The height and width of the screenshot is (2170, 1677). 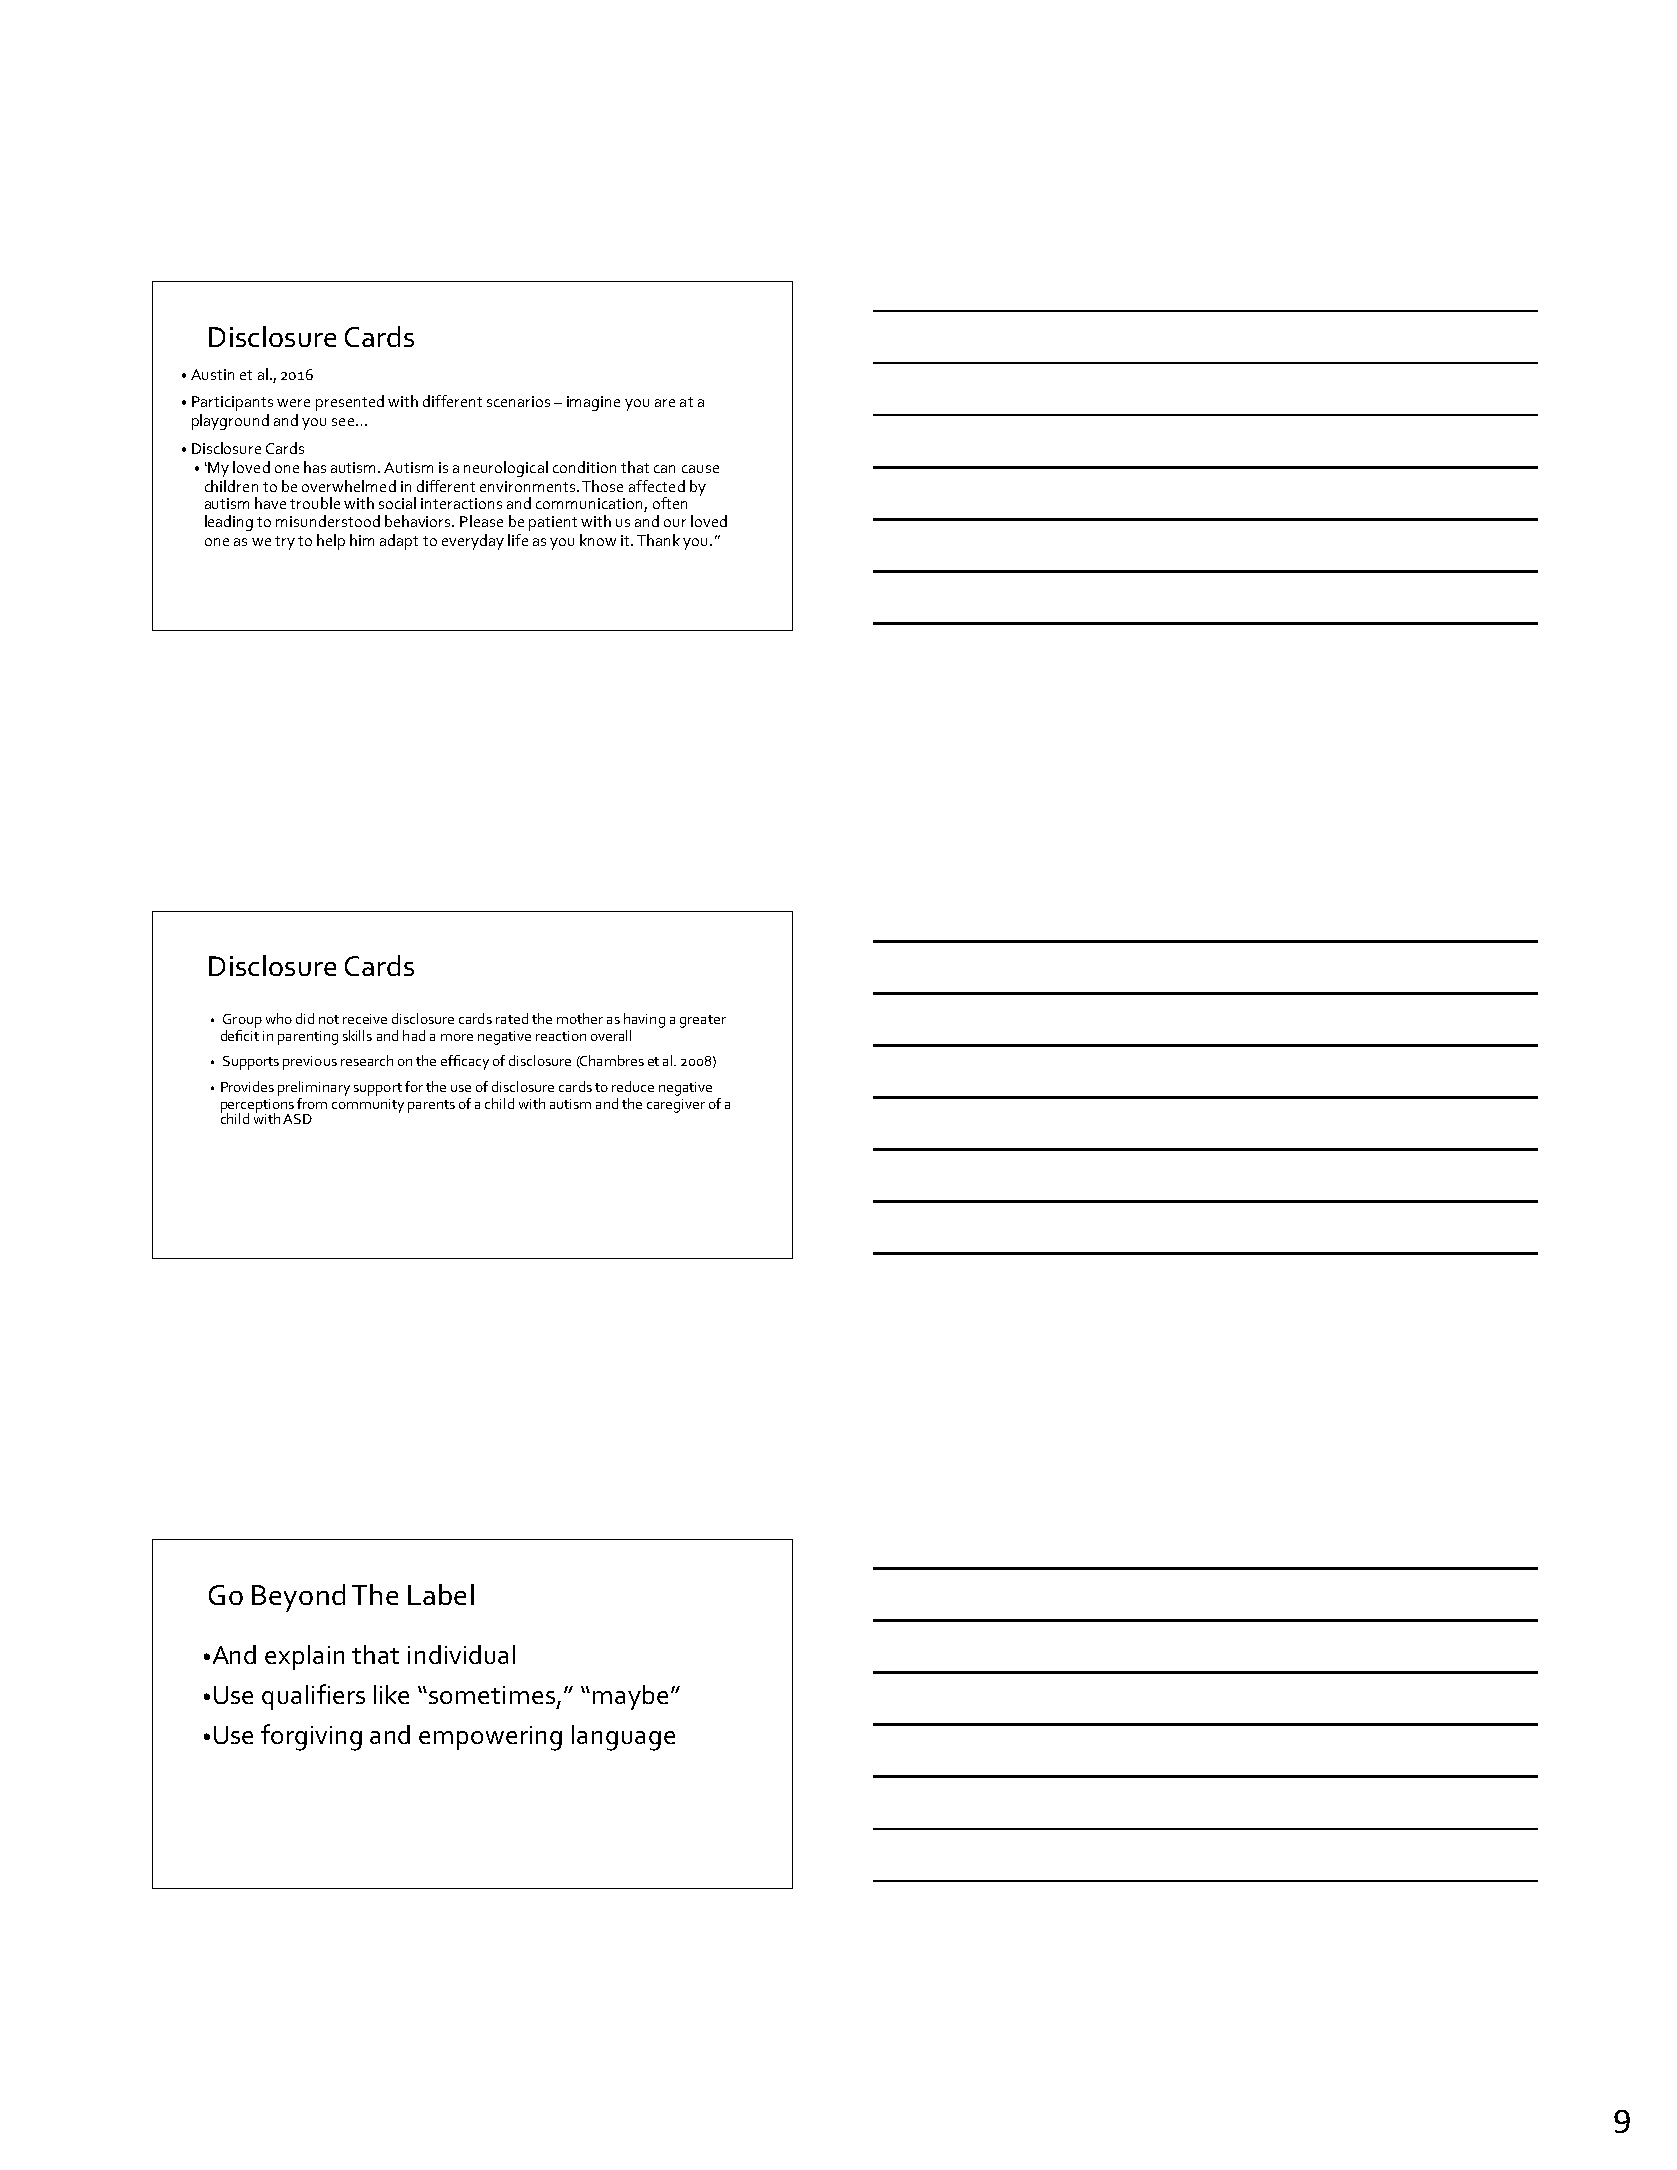 What do you see at coordinates (279, 1018) in the screenshot?
I see `who` at bounding box center [279, 1018].
